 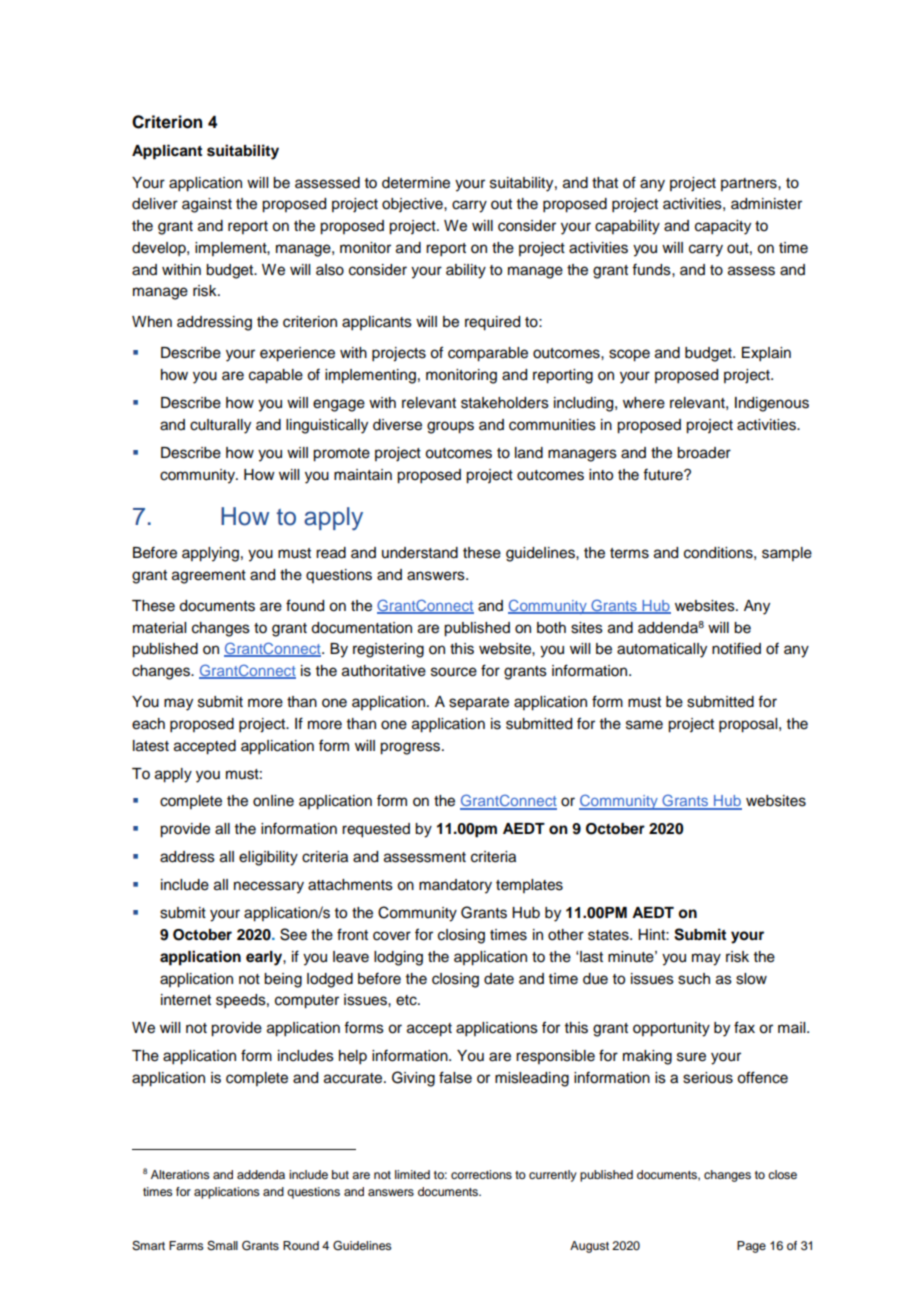 I want to click on objective, so click(x=413, y=205).
